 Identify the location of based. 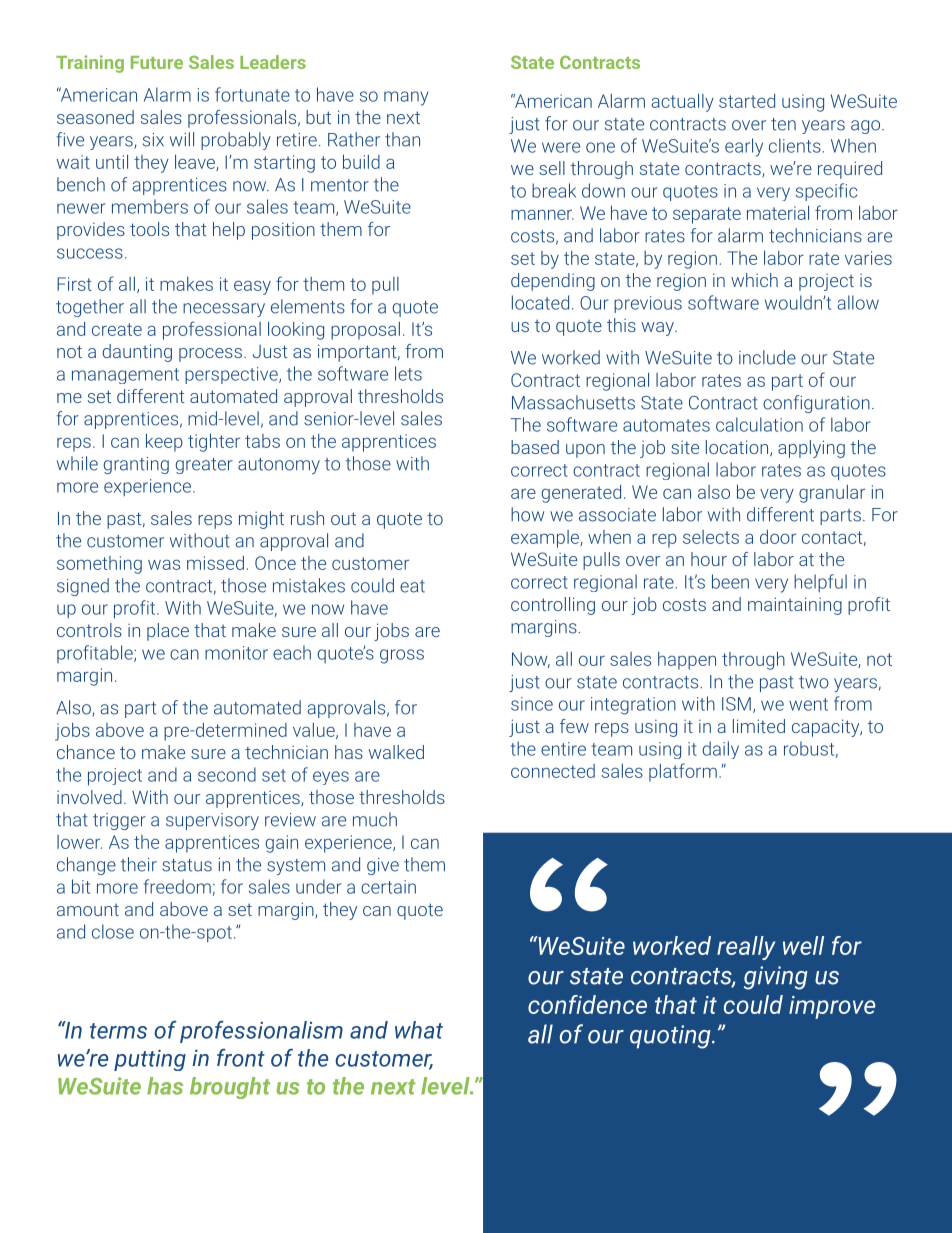
(535, 447).
